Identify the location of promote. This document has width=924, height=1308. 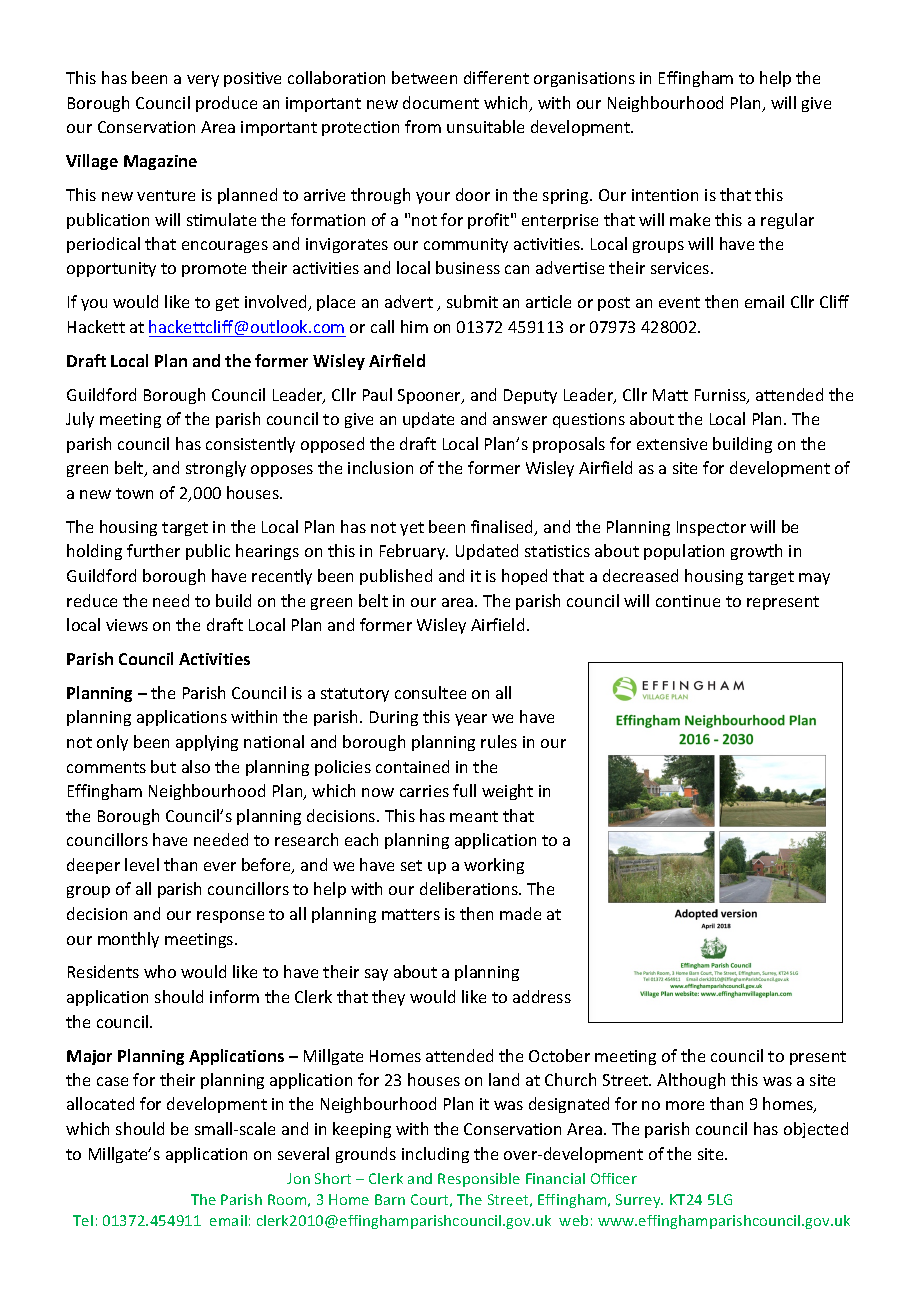
(214, 270).
